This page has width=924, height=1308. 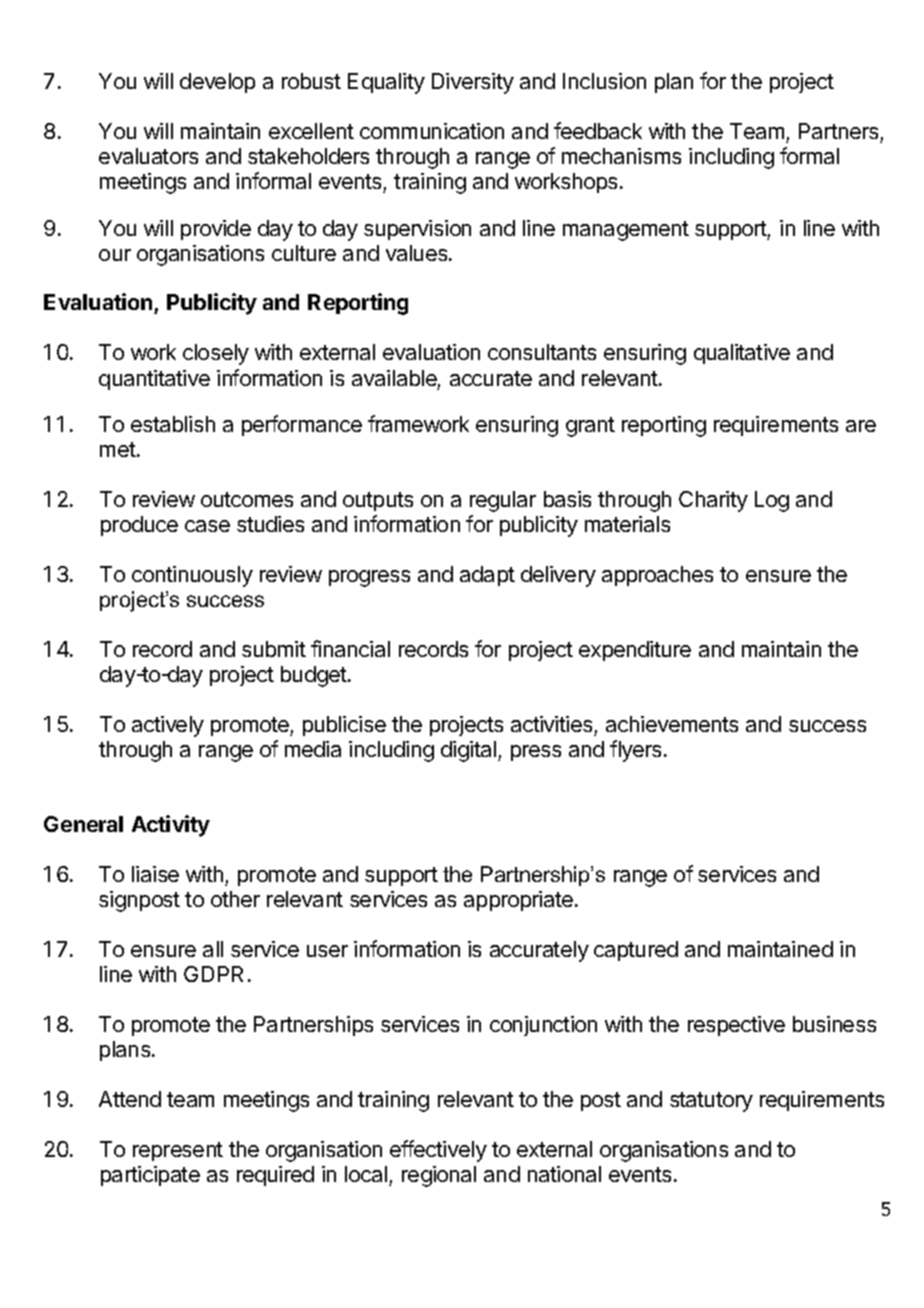 I want to click on establish, so click(x=173, y=424).
